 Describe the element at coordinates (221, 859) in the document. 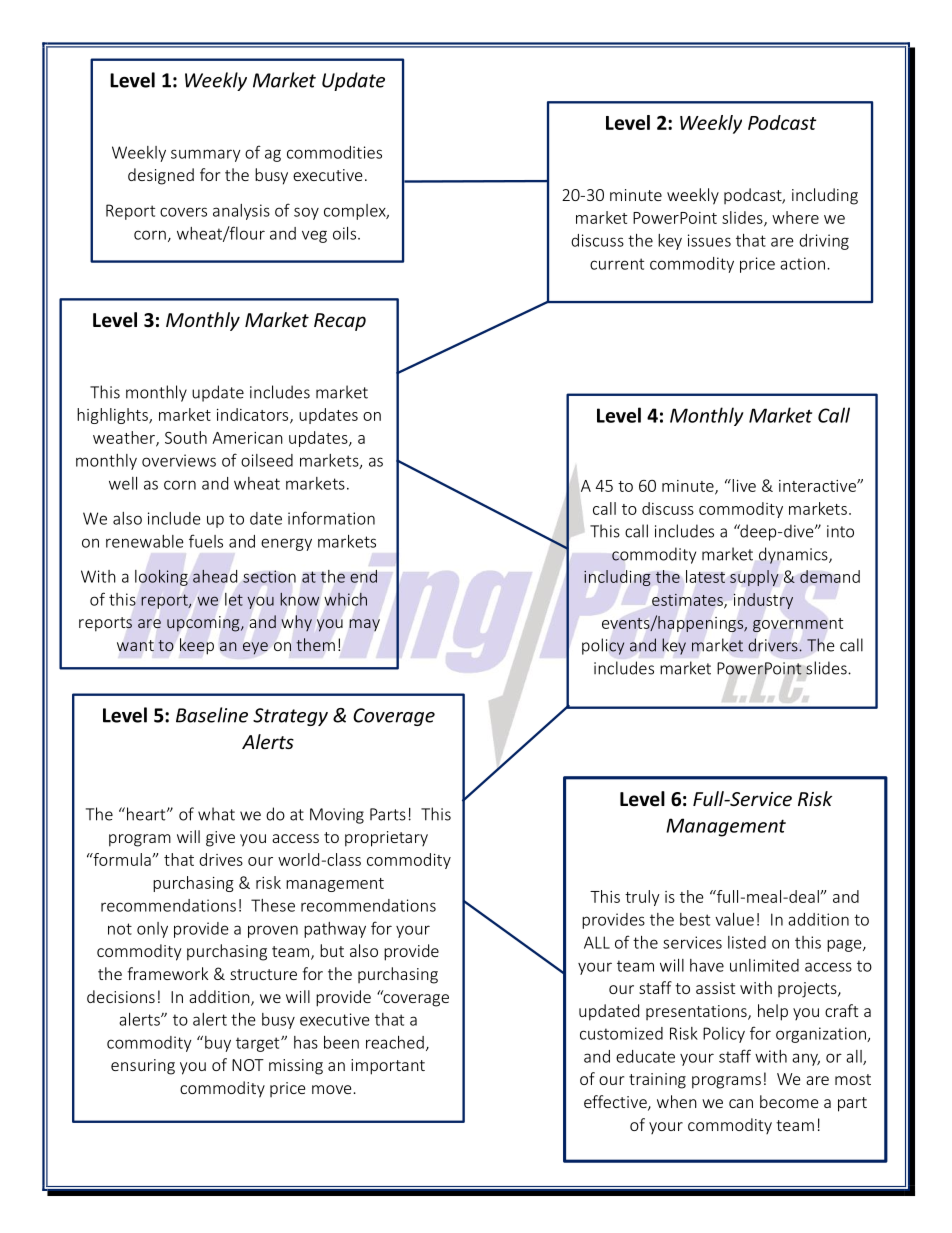

I see `drives` at that location.
